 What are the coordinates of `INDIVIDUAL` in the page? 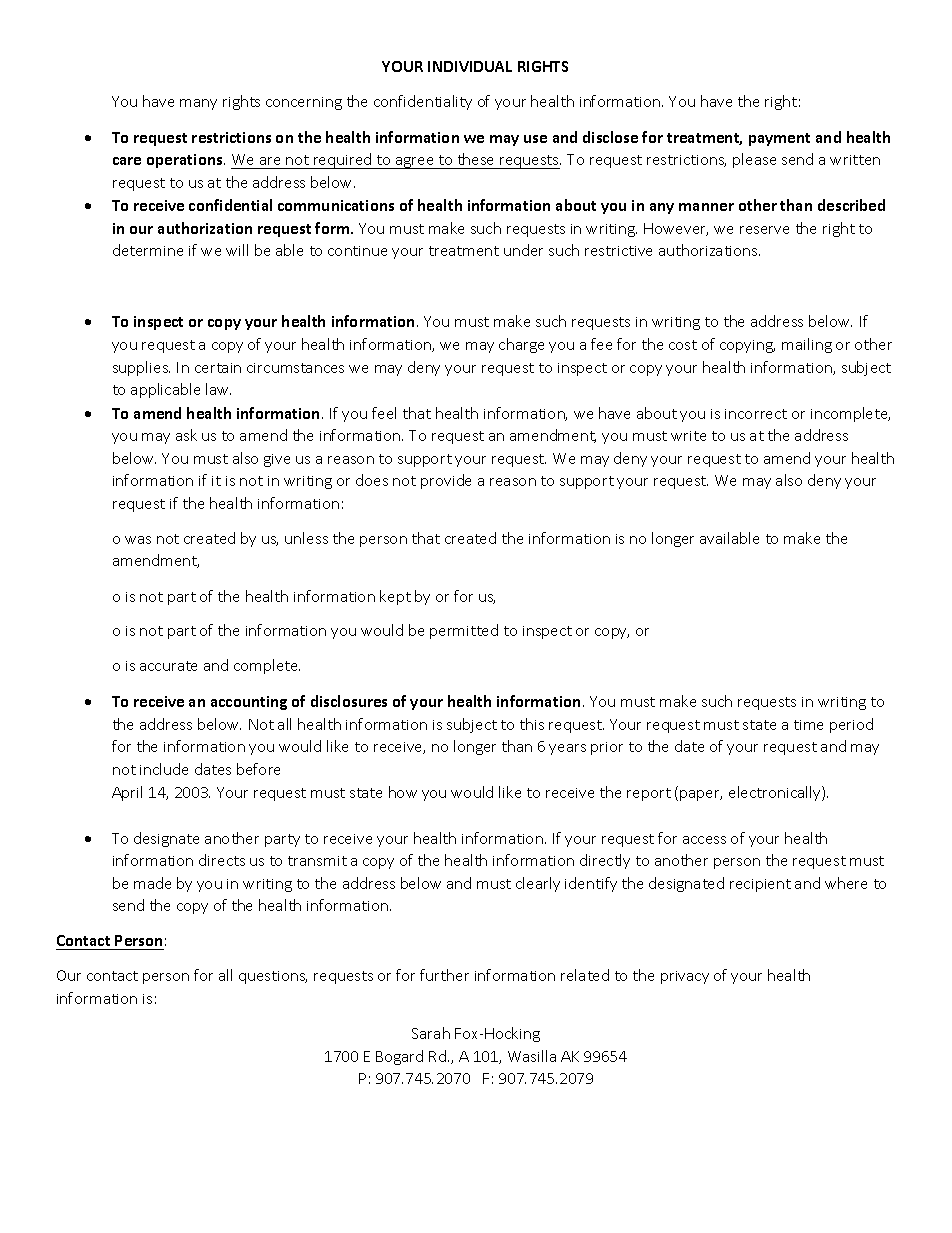 It's located at (470, 66).
